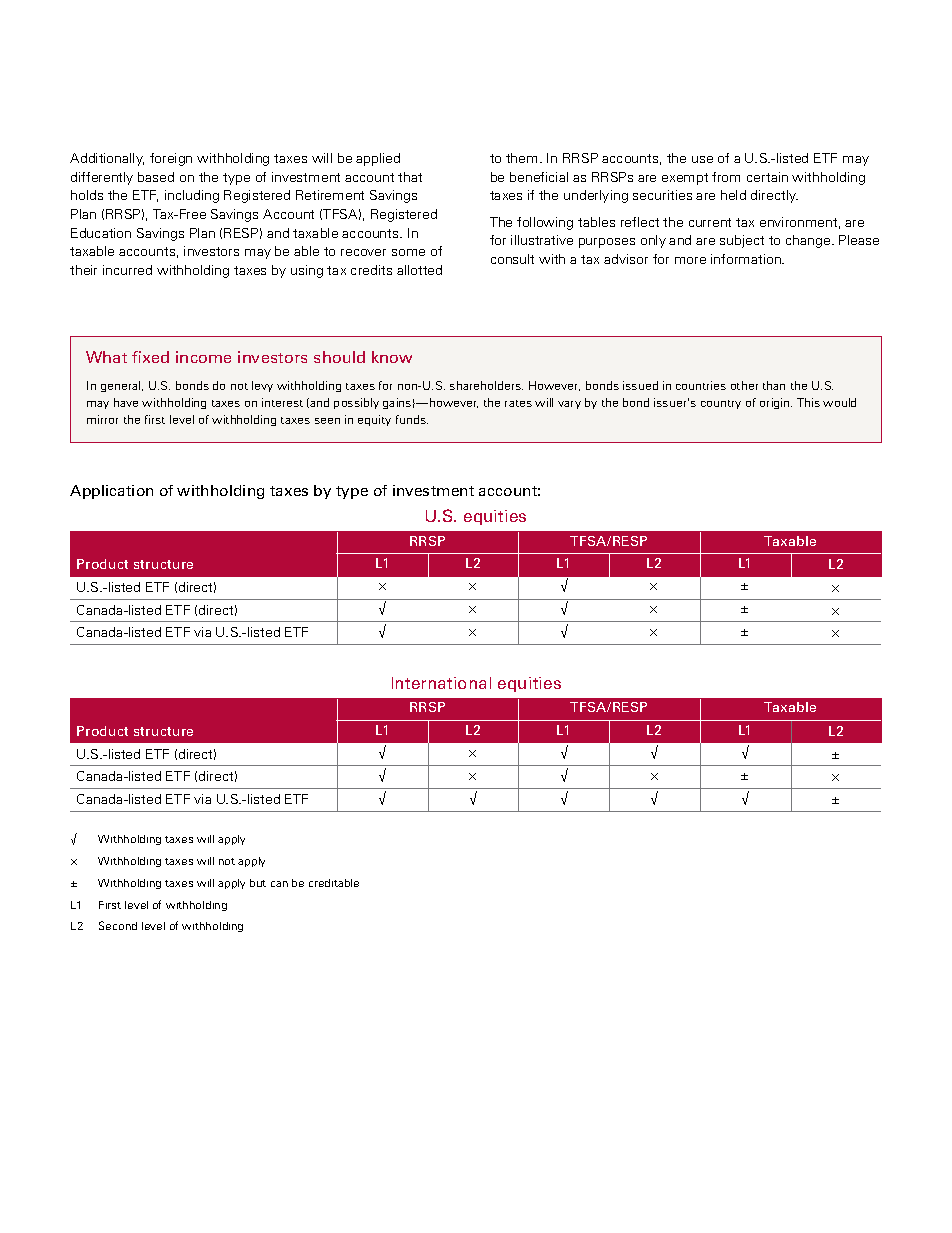 The height and width of the image is (1233, 952). Describe the element at coordinates (776, 403) in the image. I see `origin` at that location.
